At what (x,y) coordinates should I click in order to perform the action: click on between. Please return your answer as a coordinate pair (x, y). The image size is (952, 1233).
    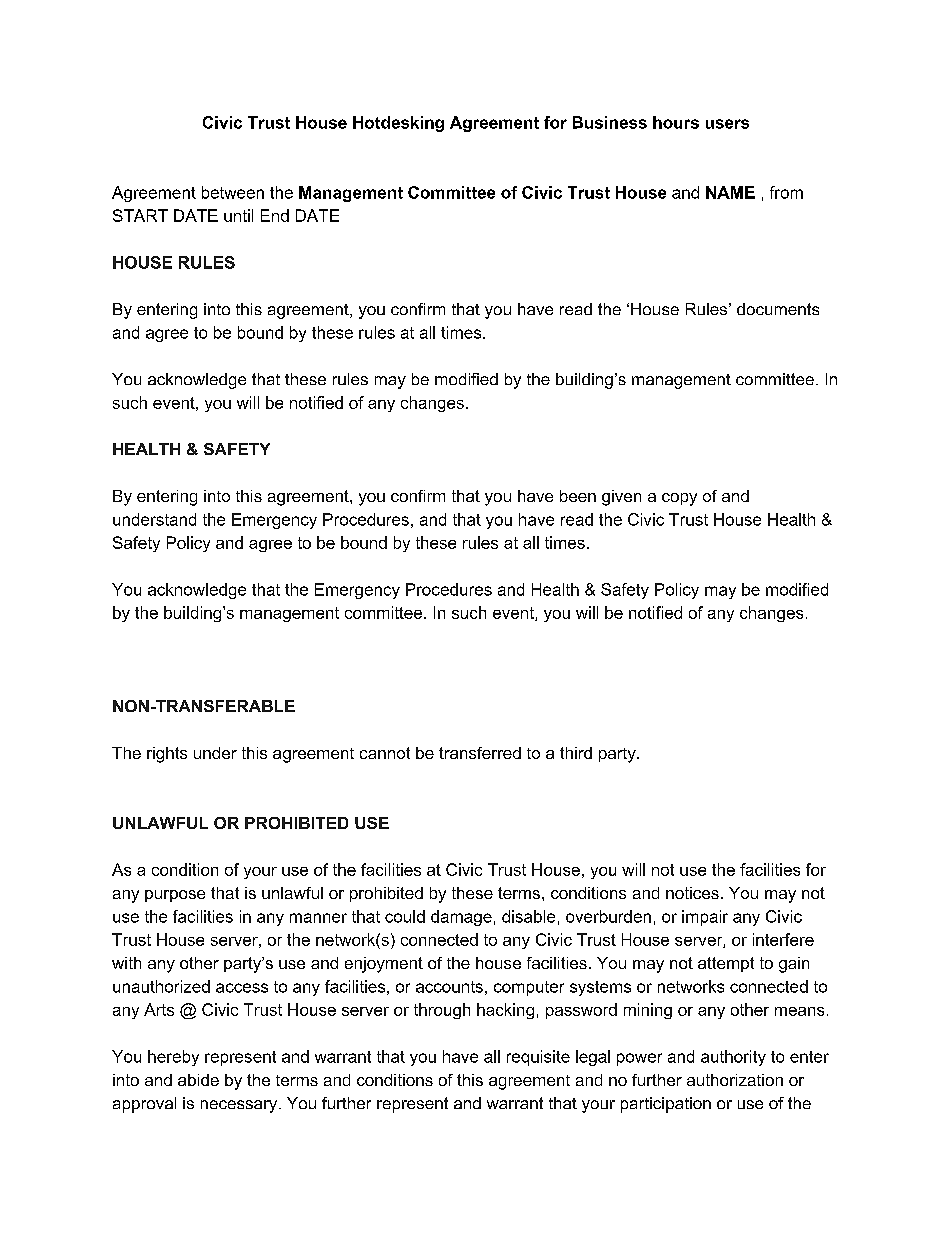
    Looking at the image, I should click on (233, 192).
